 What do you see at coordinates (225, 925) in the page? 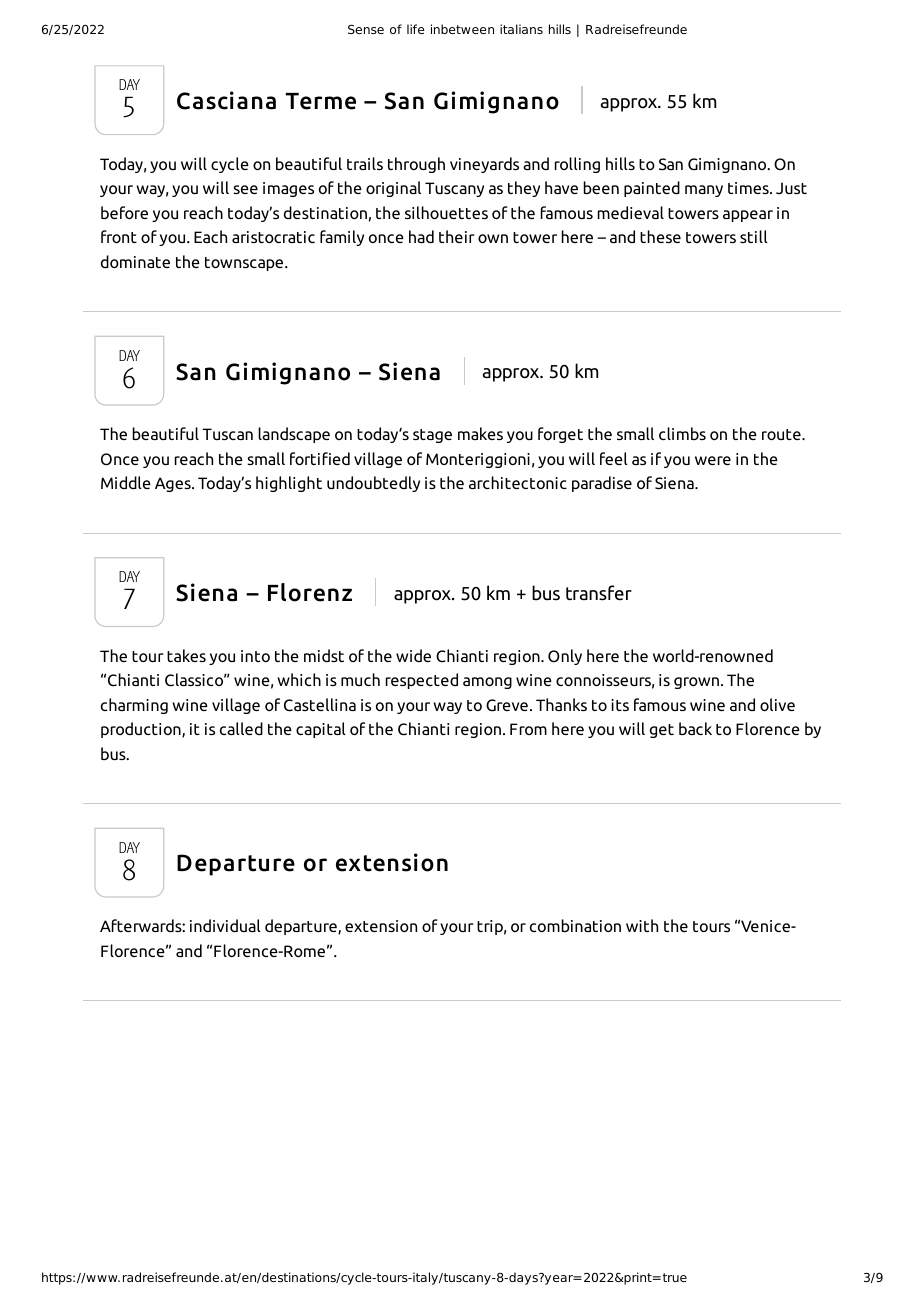
I see `individual` at bounding box center [225, 925].
